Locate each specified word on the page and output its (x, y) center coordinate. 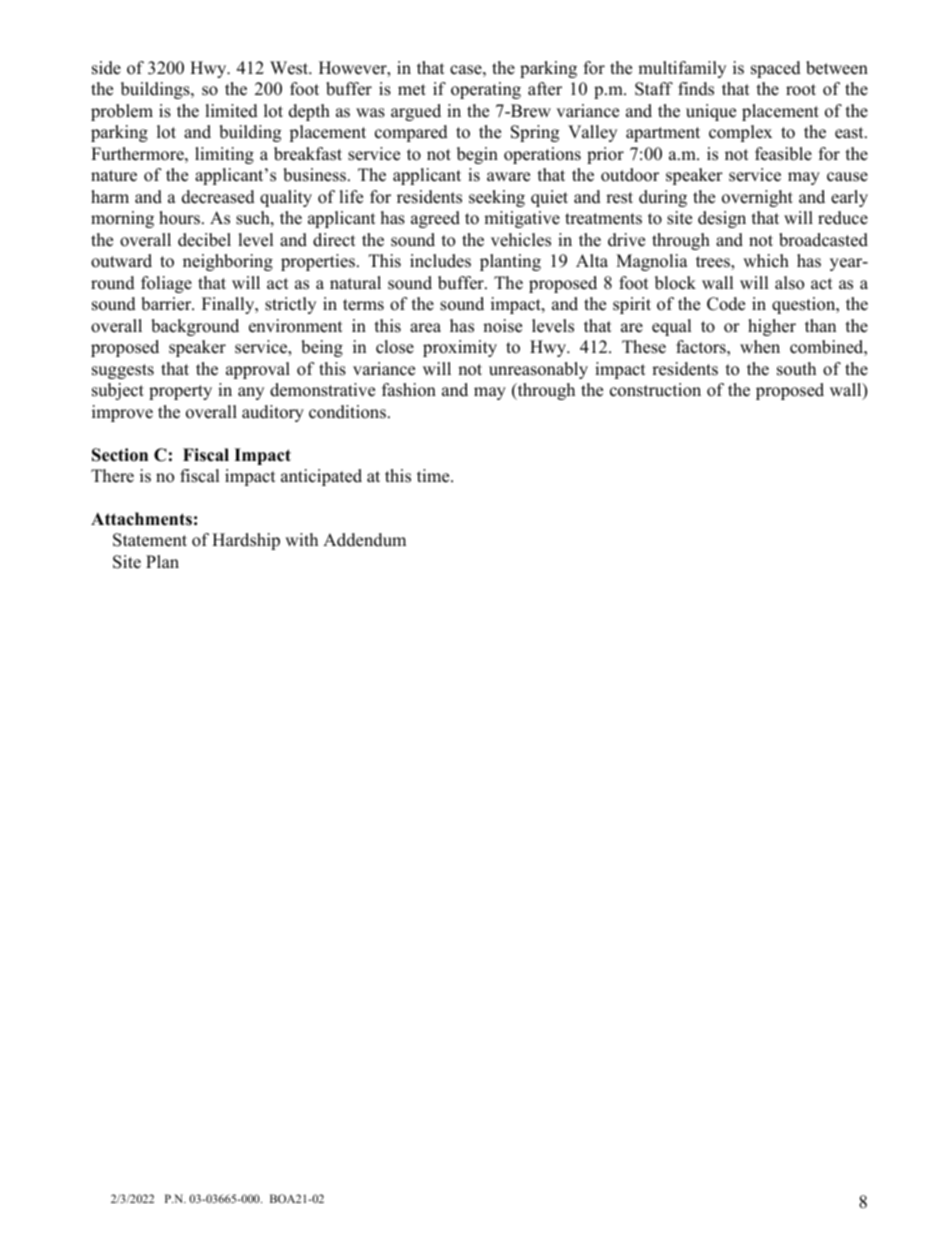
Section (120, 455)
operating (486, 90)
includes (440, 261)
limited (231, 111)
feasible (783, 154)
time (434, 476)
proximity (460, 348)
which (766, 261)
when (760, 347)
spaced (776, 69)
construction (655, 390)
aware (508, 177)
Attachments (141, 519)
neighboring (228, 262)
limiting (224, 155)
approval (258, 370)
